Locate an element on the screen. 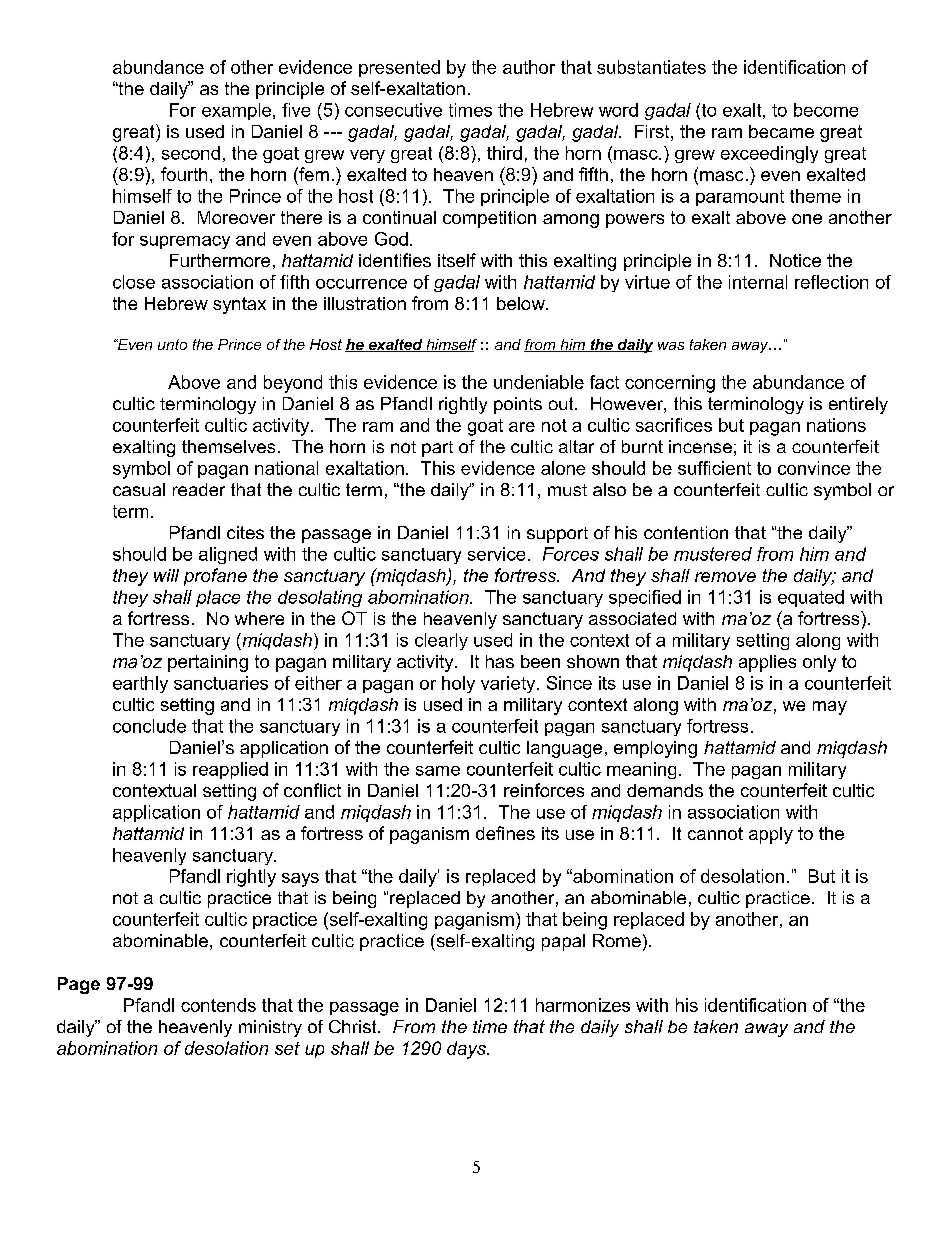  below is located at coordinates (522, 303).
